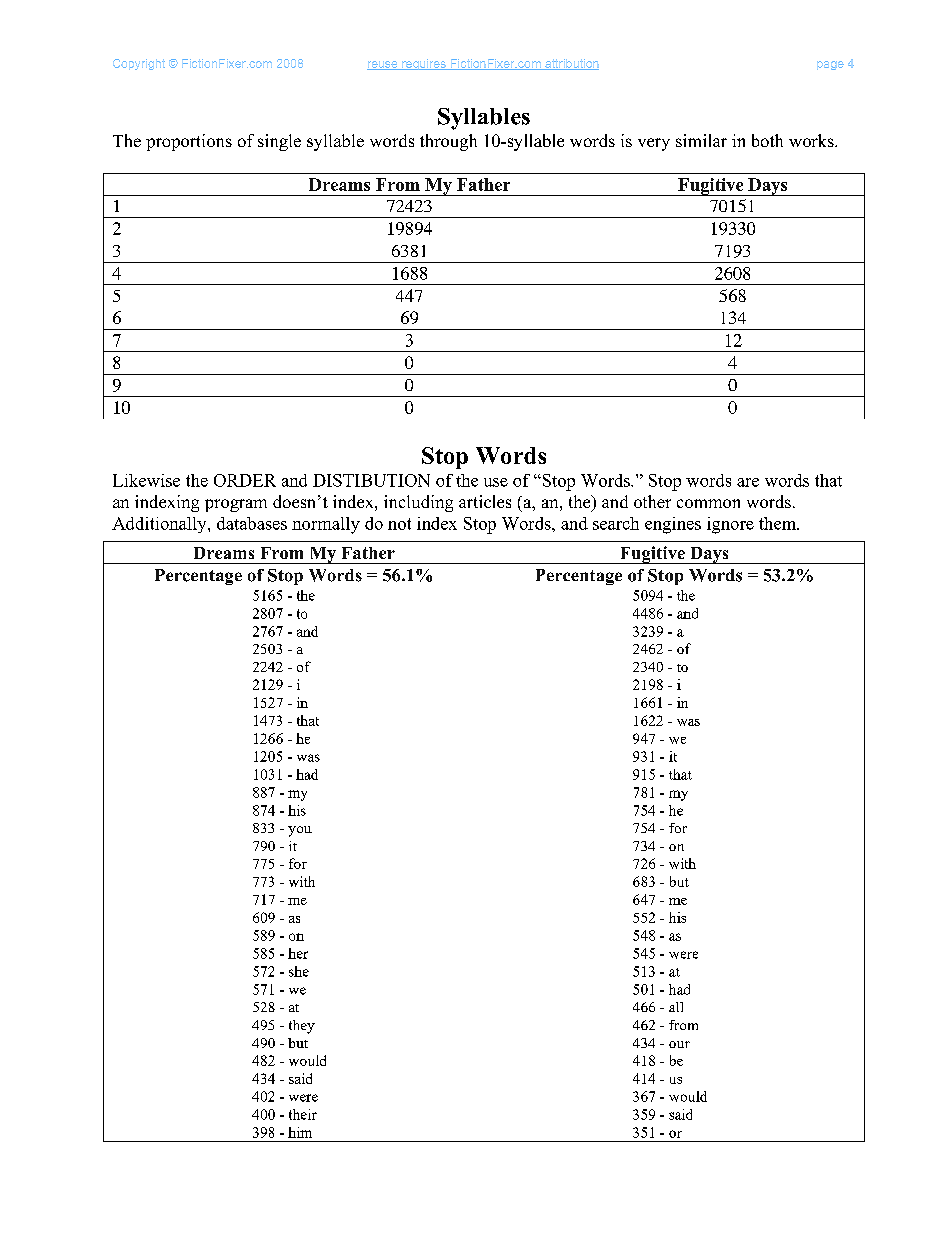 This screenshot has width=952, height=1233. What do you see at coordinates (399, 524) in the screenshot?
I see `not` at bounding box center [399, 524].
